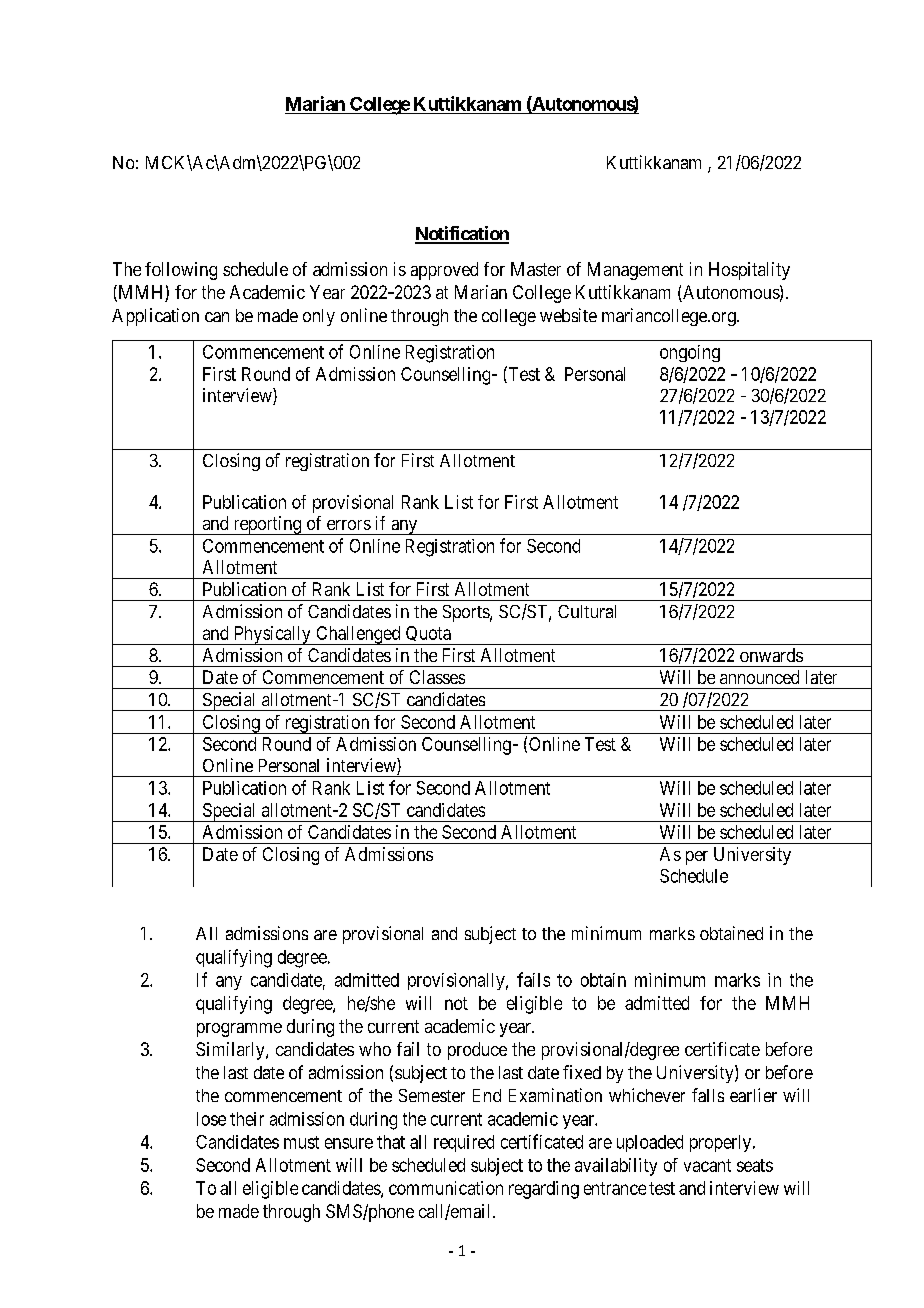 Image resolution: width=924 pixels, height=1308 pixels. I want to click on following, so click(181, 271).
